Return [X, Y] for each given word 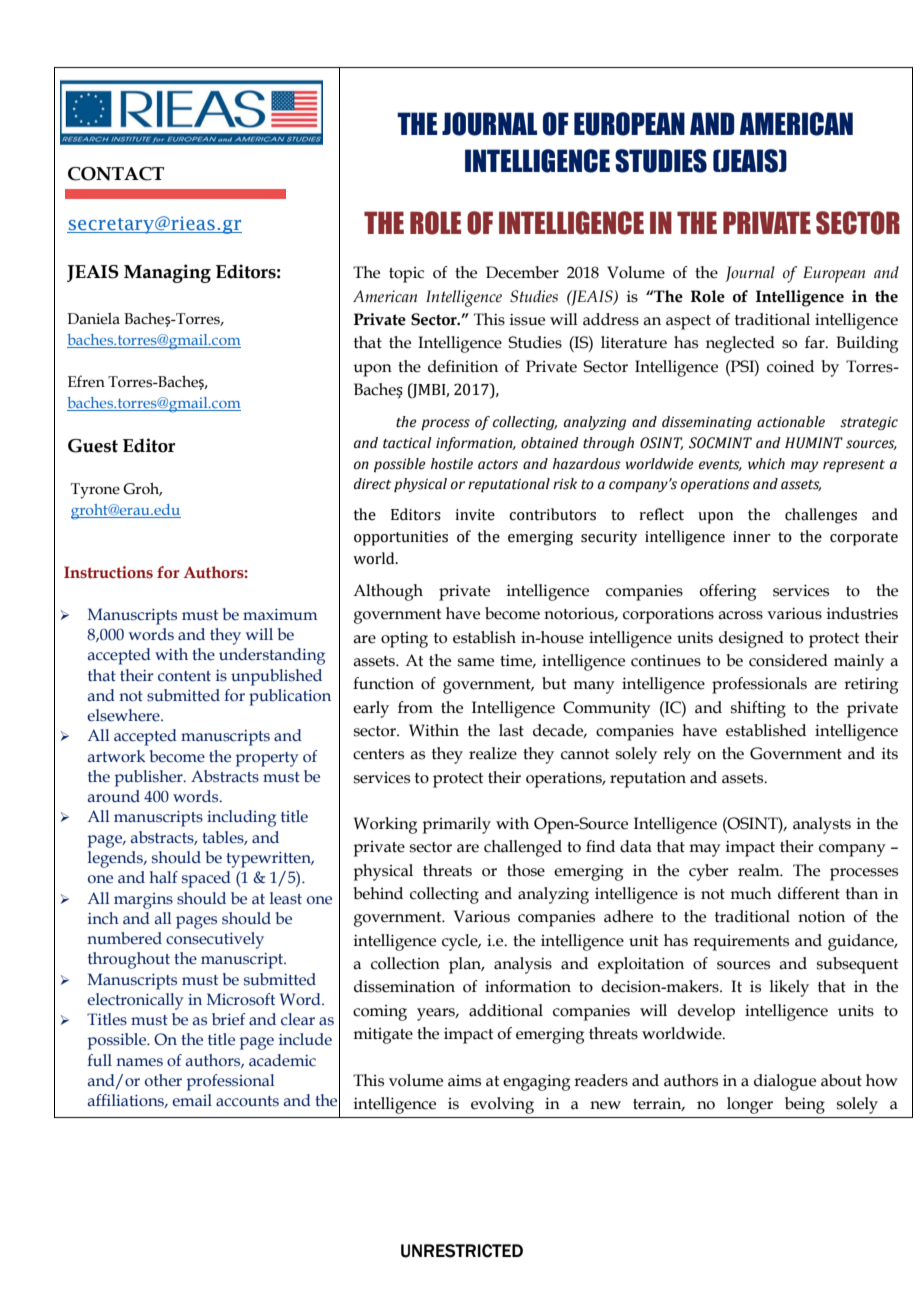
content [184, 676]
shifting [758, 709]
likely [789, 988]
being [805, 1105]
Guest [93, 446]
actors [498, 465]
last [511, 730]
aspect [688, 322]
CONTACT [116, 174]
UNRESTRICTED [462, 1251]
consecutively [215, 940]
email [192, 1100]
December [522, 272]
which [766, 464]
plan [466, 965]
